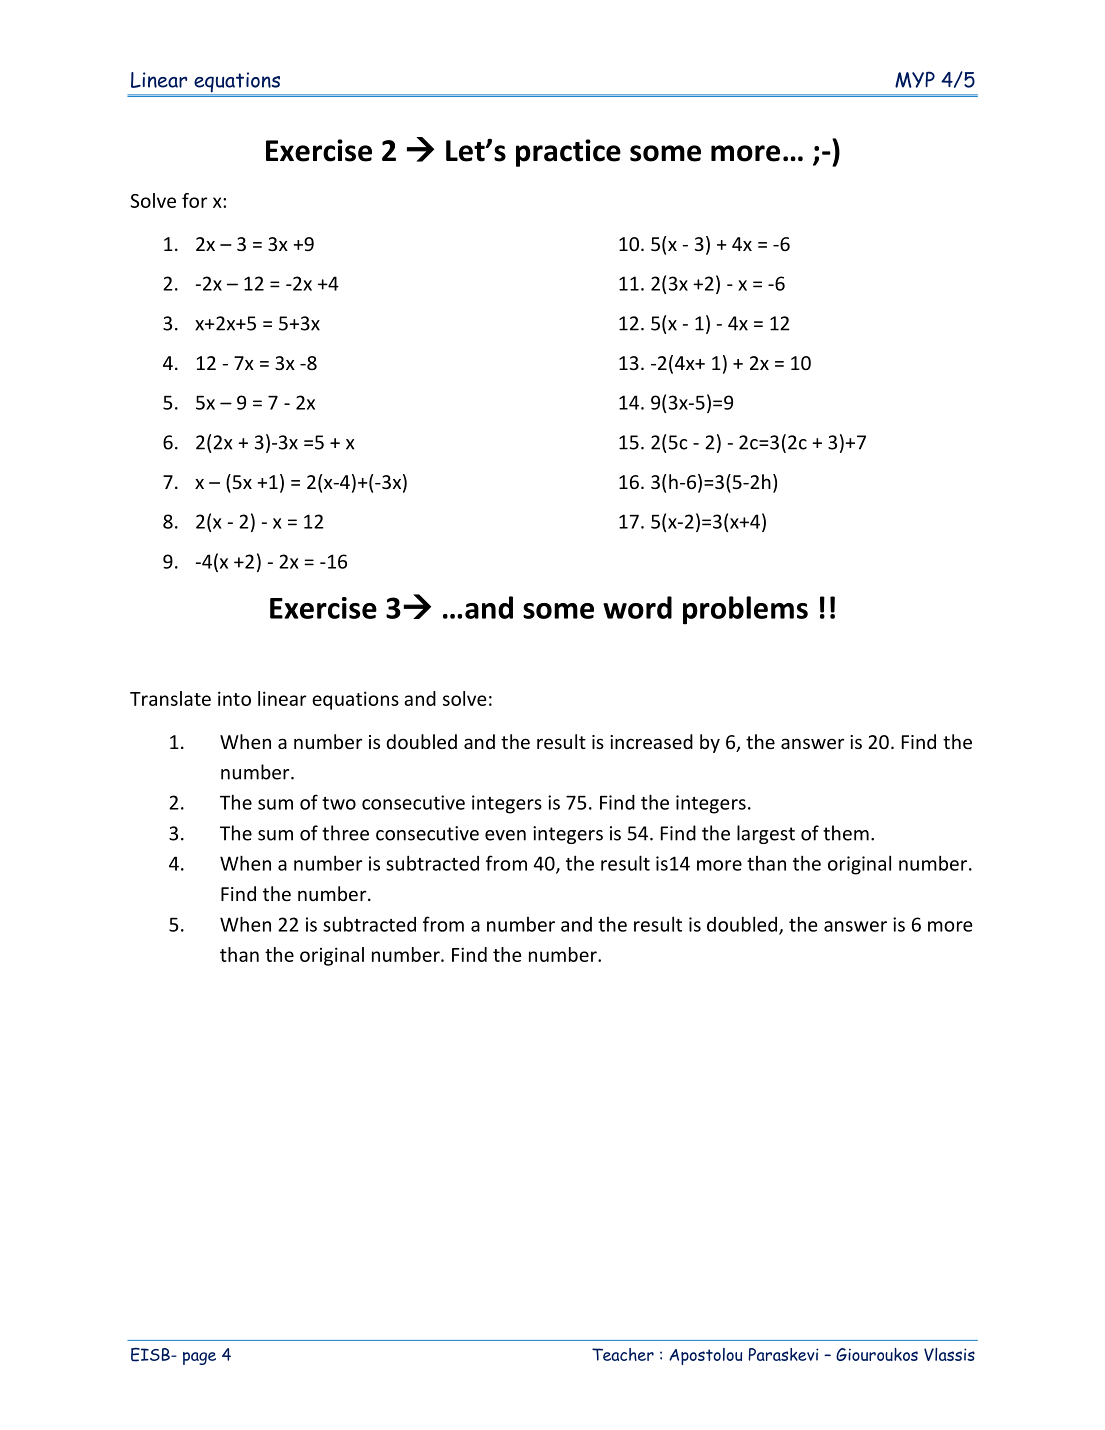 This screenshot has height=1430, width=1105. What do you see at coordinates (745, 610) in the screenshot?
I see `problems` at bounding box center [745, 610].
